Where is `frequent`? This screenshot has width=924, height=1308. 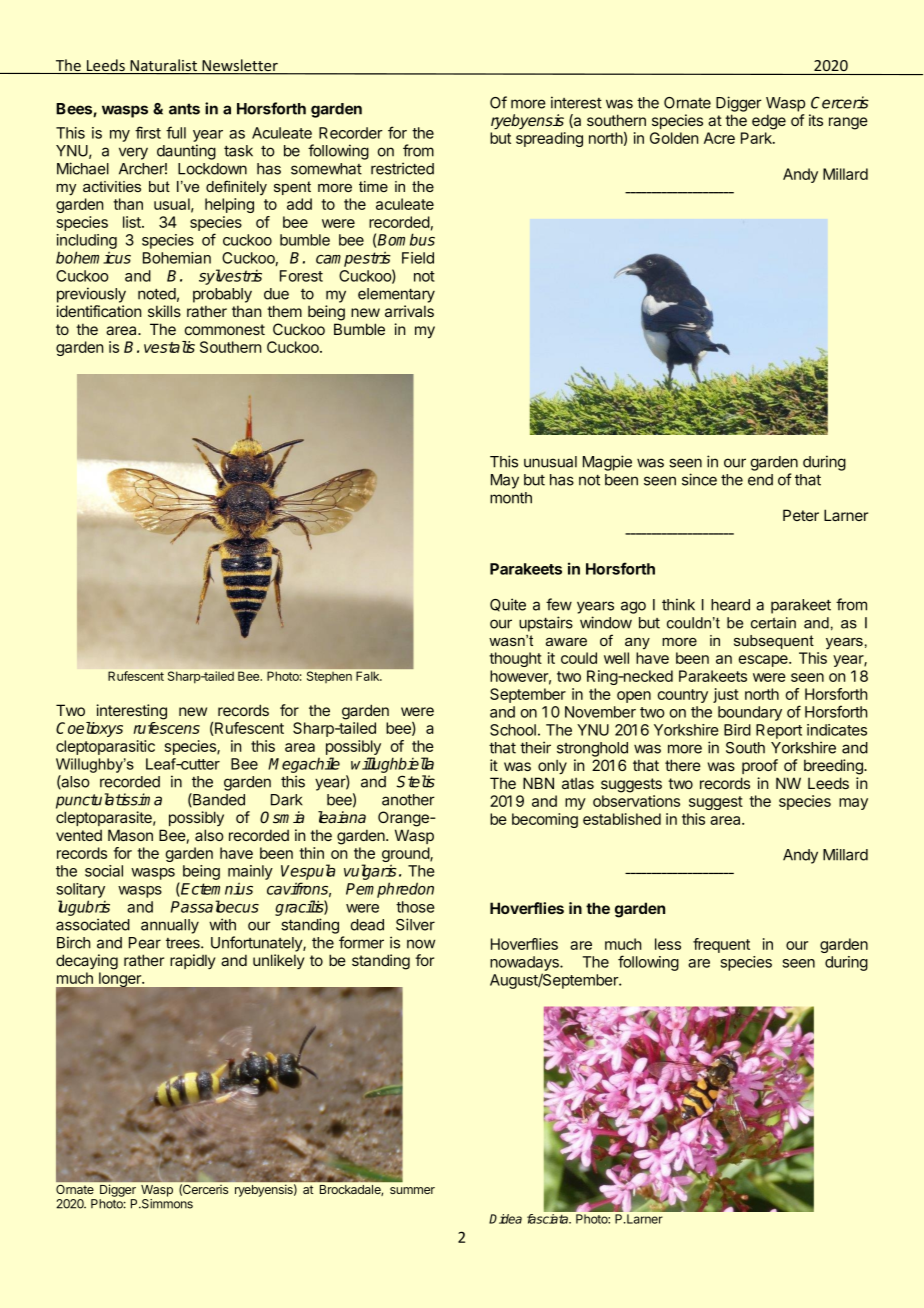
frequent is located at coordinates (721, 945).
